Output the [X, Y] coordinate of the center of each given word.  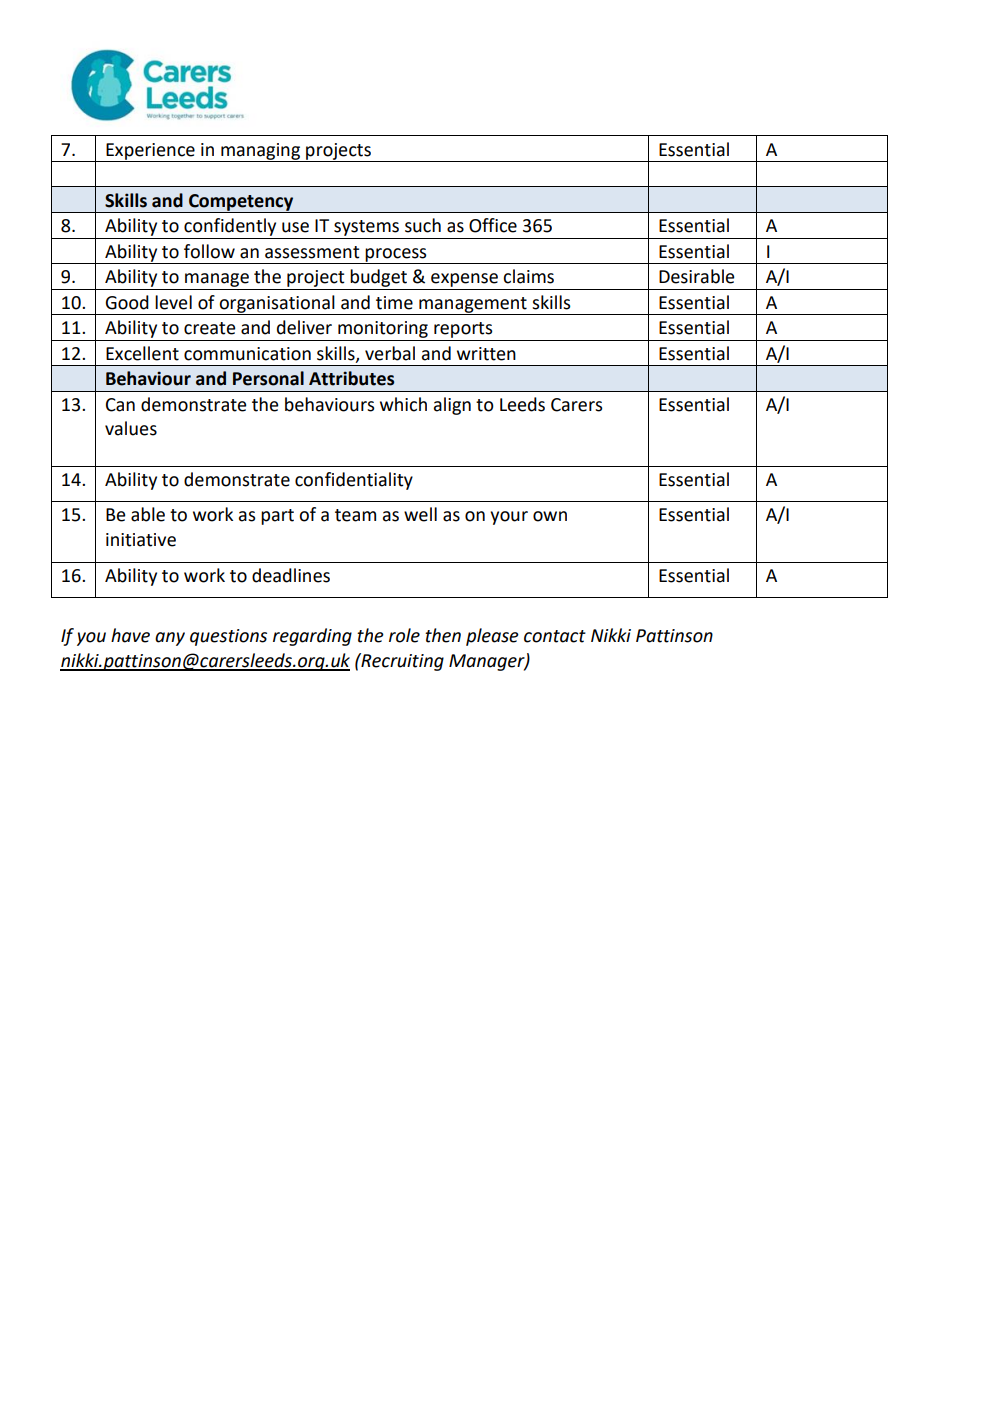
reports [463, 330]
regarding [312, 637]
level [173, 302]
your [509, 518]
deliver [304, 327]
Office [493, 225]
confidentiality [354, 481]
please [492, 637]
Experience [150, 152]
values [131, 428]
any [170, 639]
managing [260, 152]
